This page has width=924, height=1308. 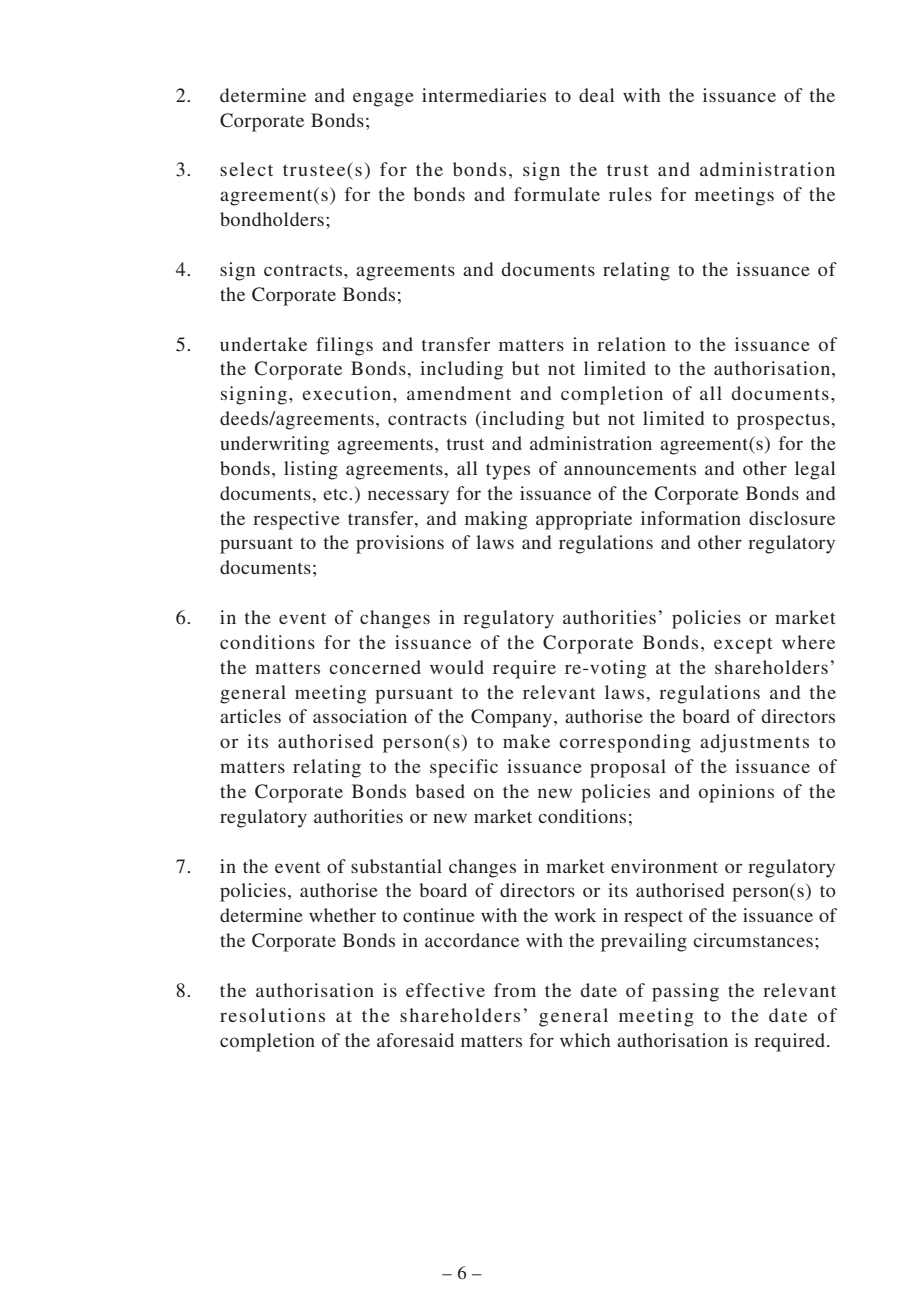 I want to click on rules, so click(x=630, y=194).
